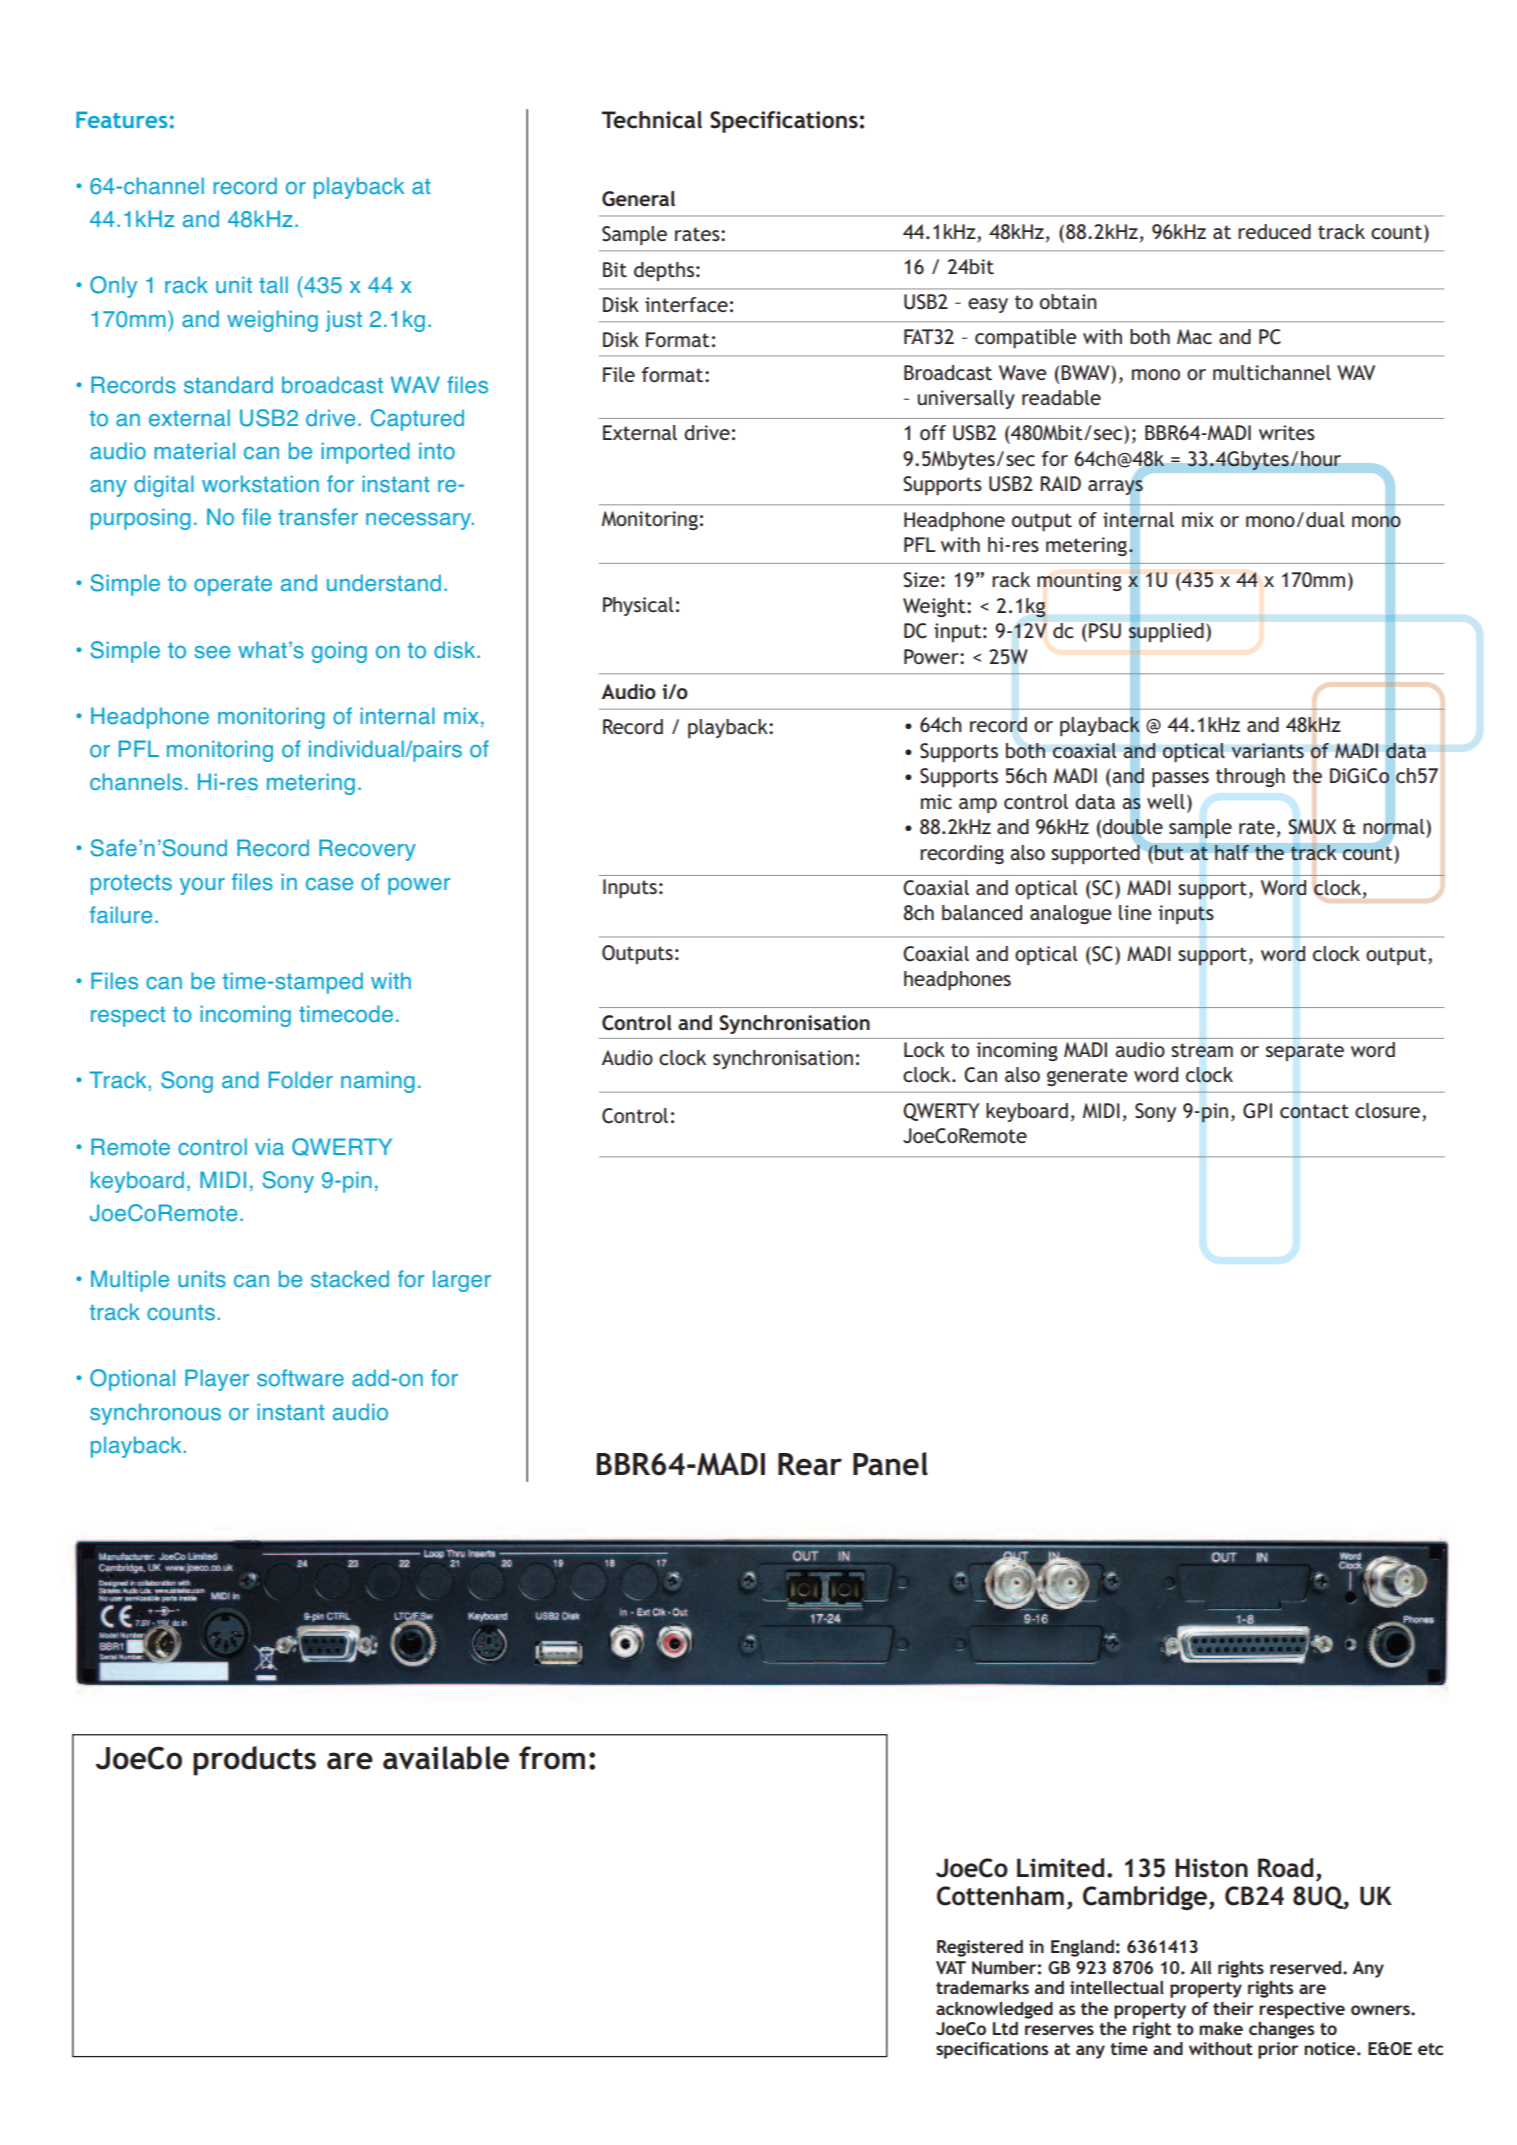  Describe the element at coordinates (638, 606) in the page. I see `Physical` at that location.
